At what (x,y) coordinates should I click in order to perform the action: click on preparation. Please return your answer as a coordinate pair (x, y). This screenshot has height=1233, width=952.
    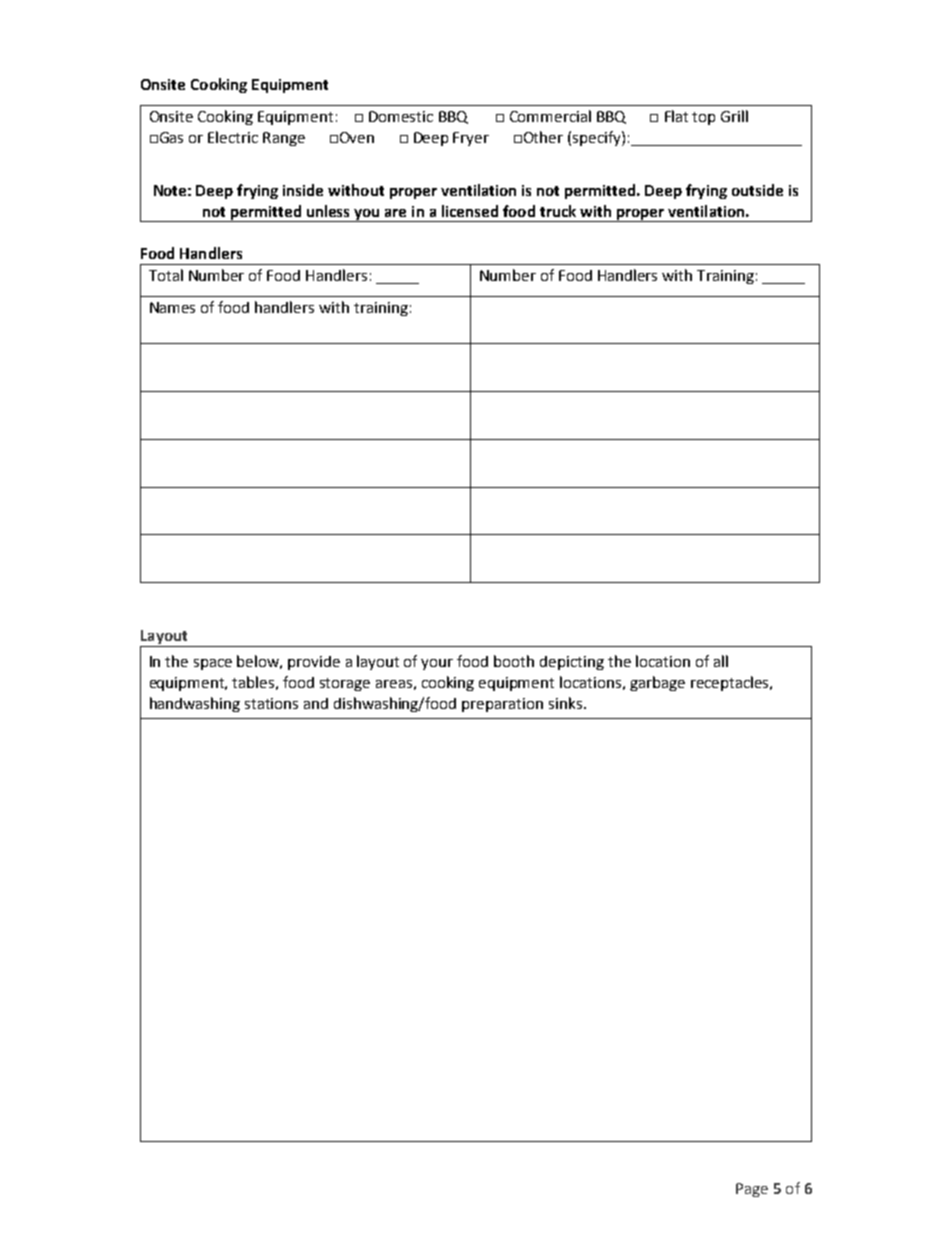
    Looking at the image, I should click on (502, 705).
